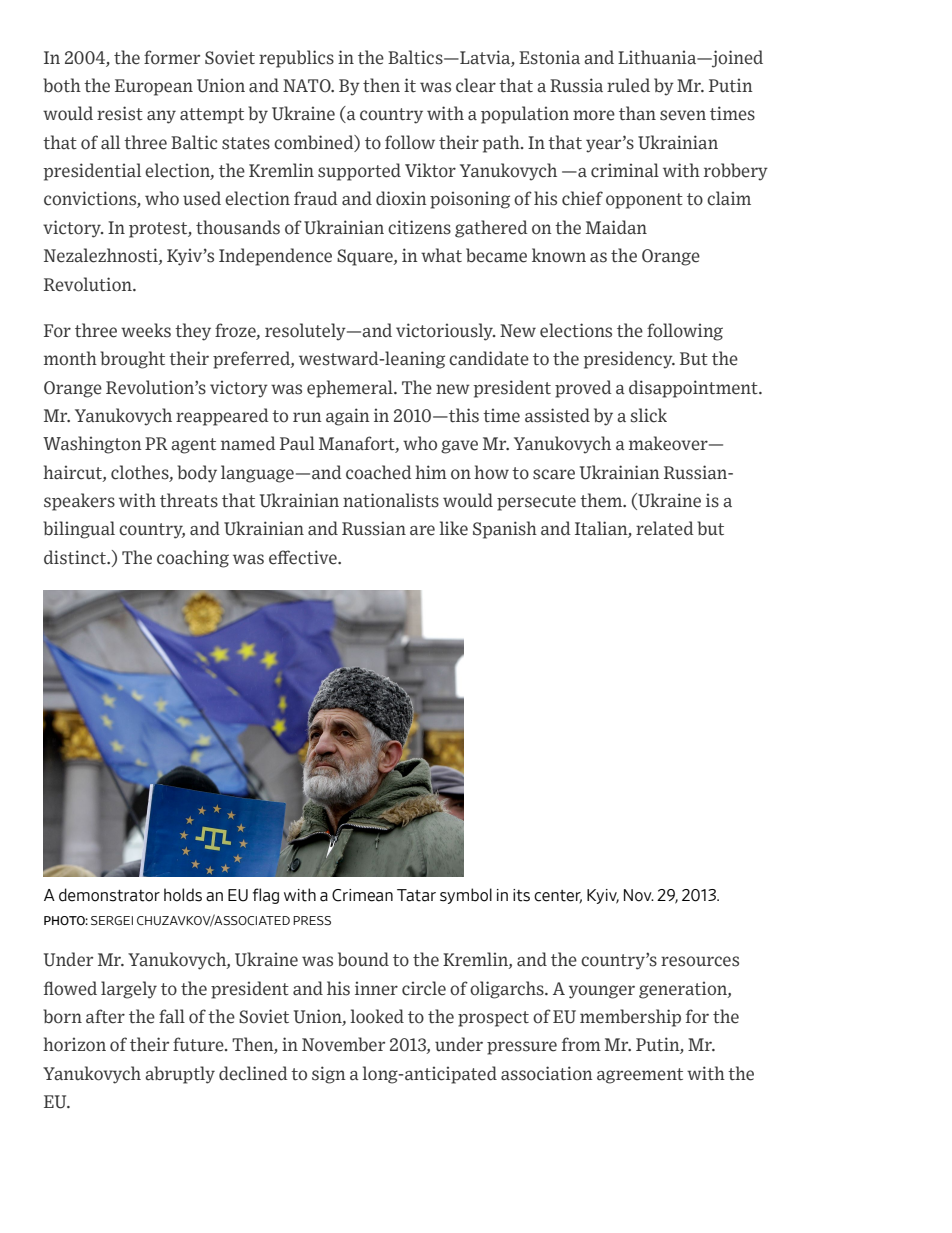 The image size is (952, 1233). What do you see at coordinates (172, 1016) in the page?
I see `fall` at bounding box center [172, 1016].
